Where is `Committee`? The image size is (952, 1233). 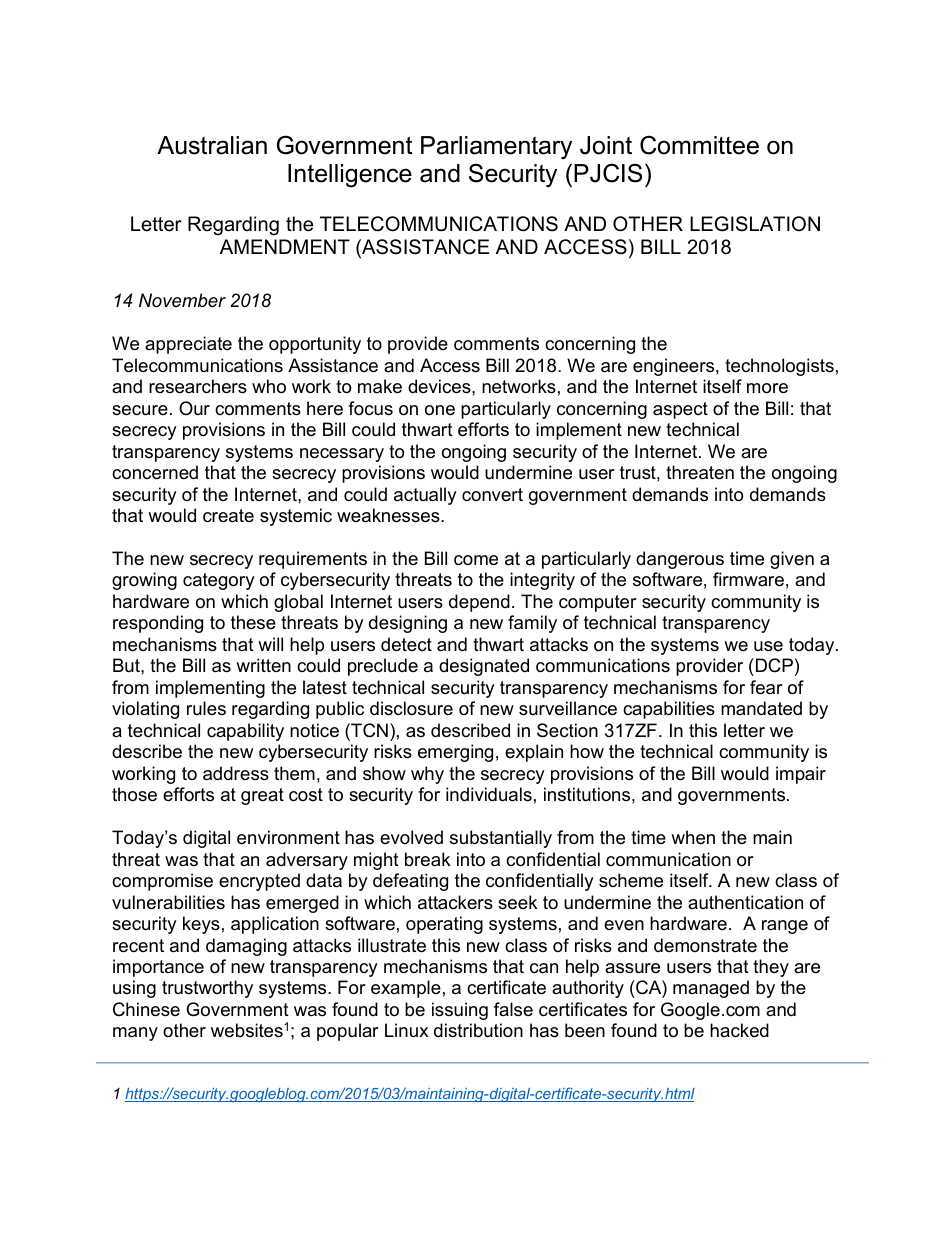
Committee is located at coordinates (699, 145).
